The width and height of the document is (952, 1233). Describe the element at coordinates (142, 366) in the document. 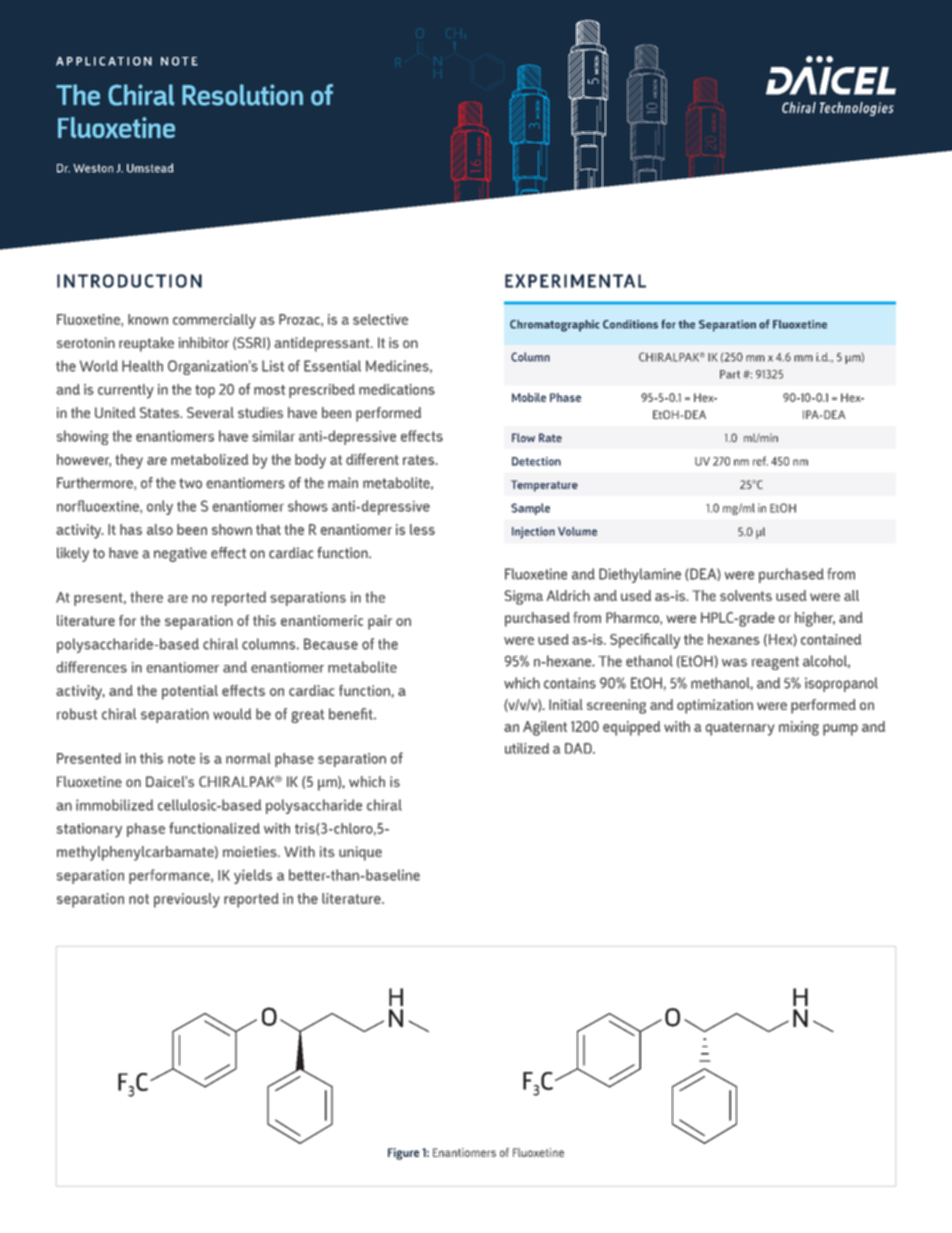

I see `Health` at that location.
